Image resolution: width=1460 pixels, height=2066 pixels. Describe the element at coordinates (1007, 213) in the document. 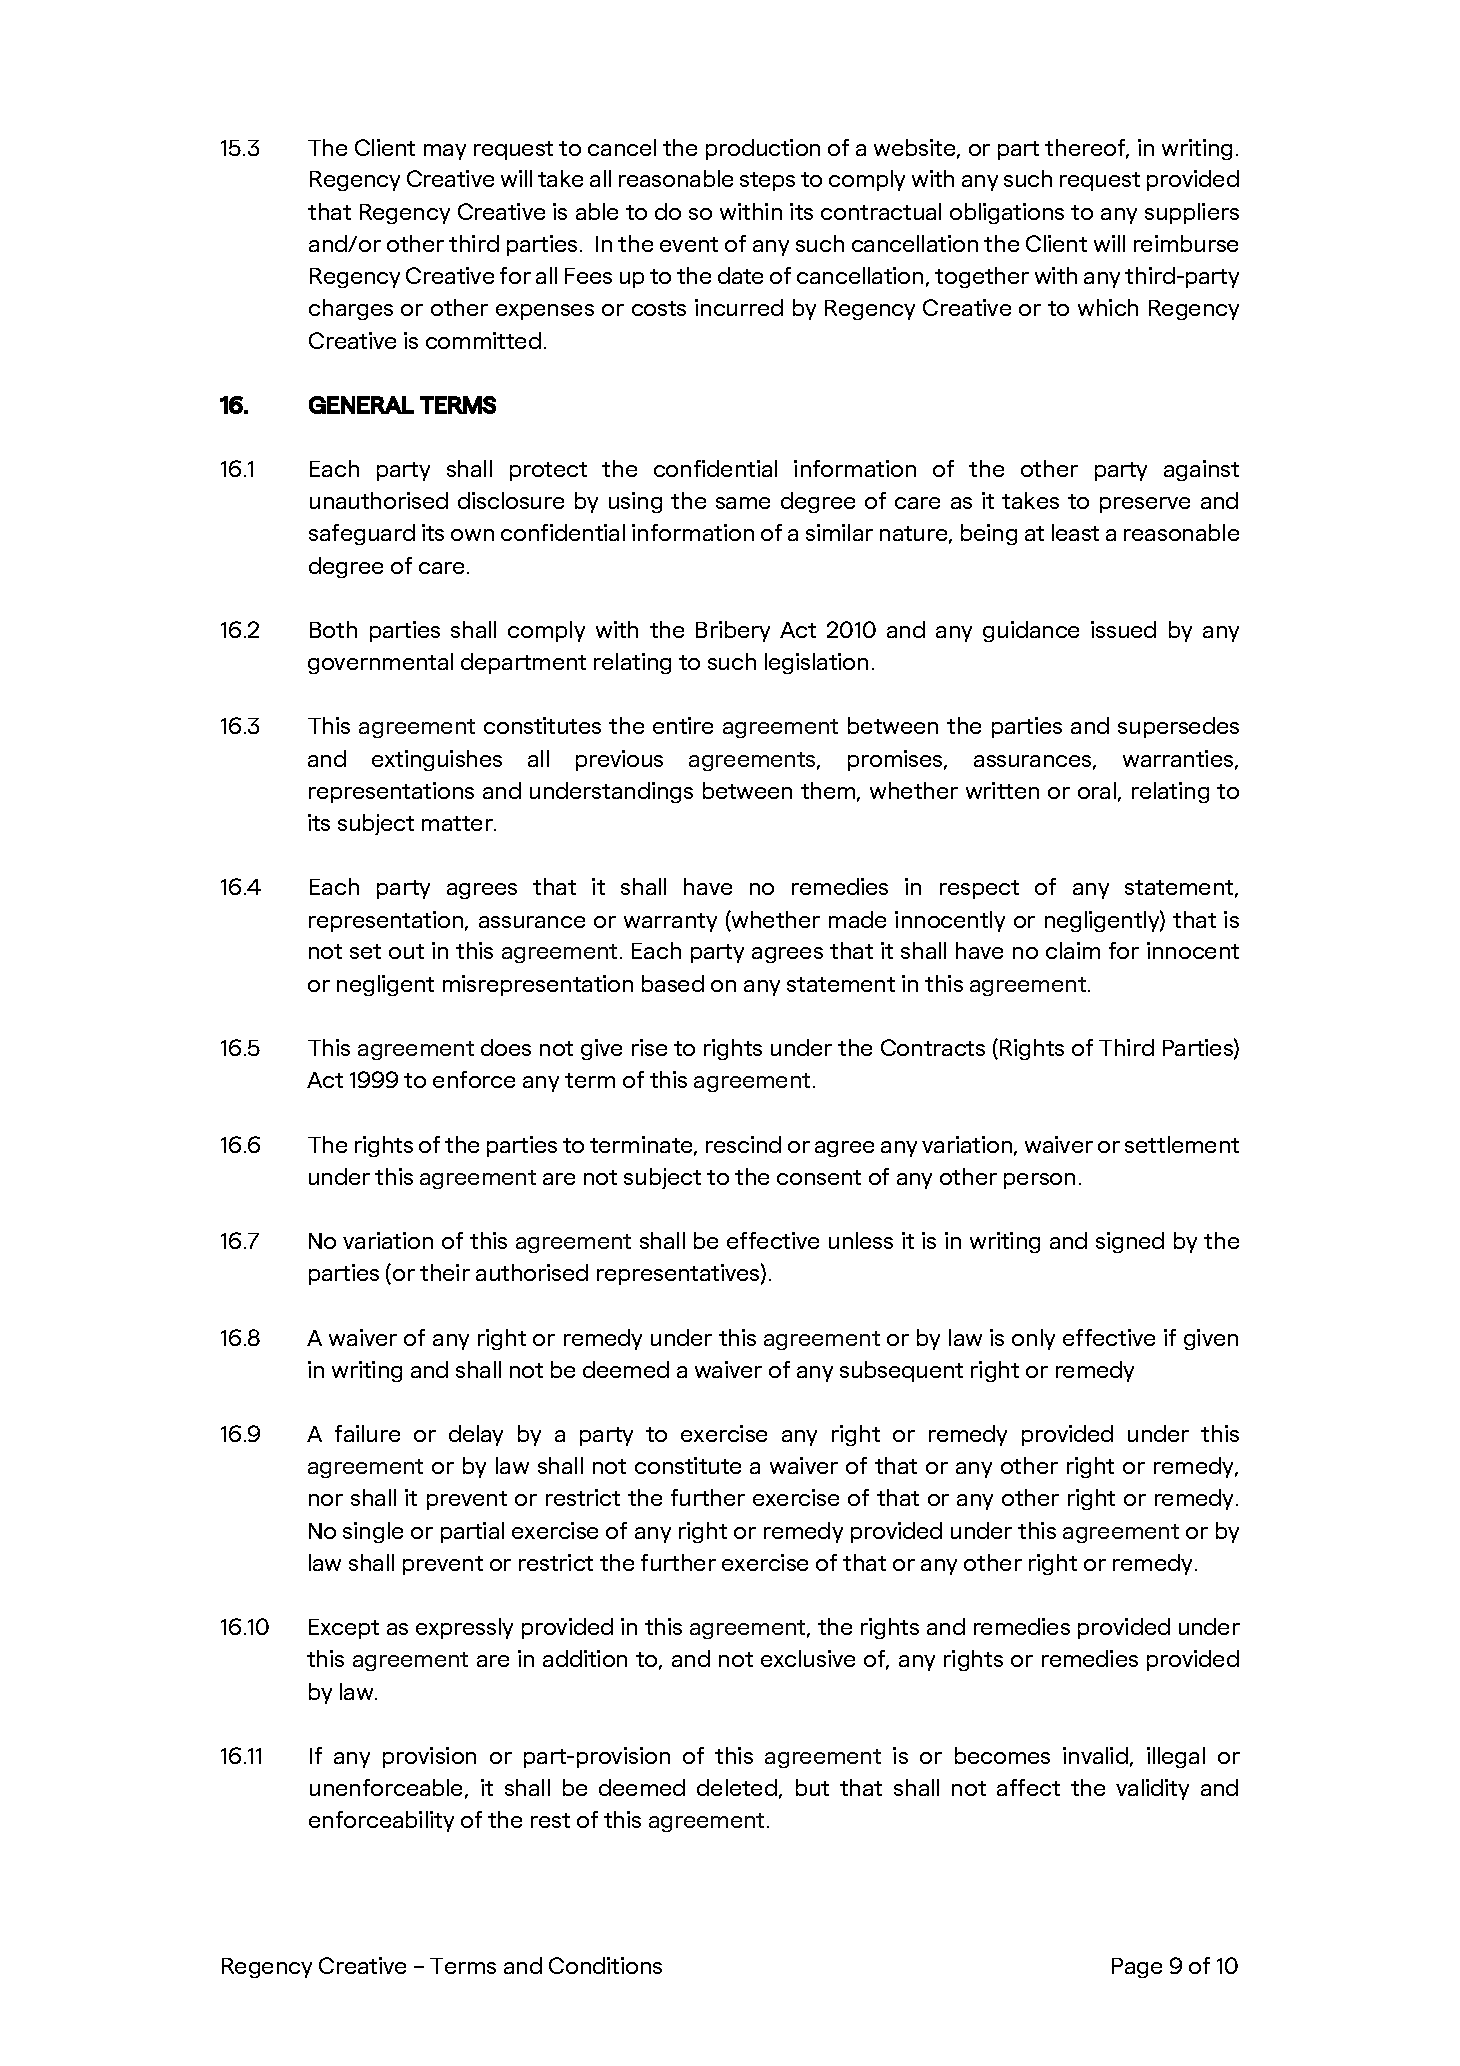

I see `obligations` at that location.
